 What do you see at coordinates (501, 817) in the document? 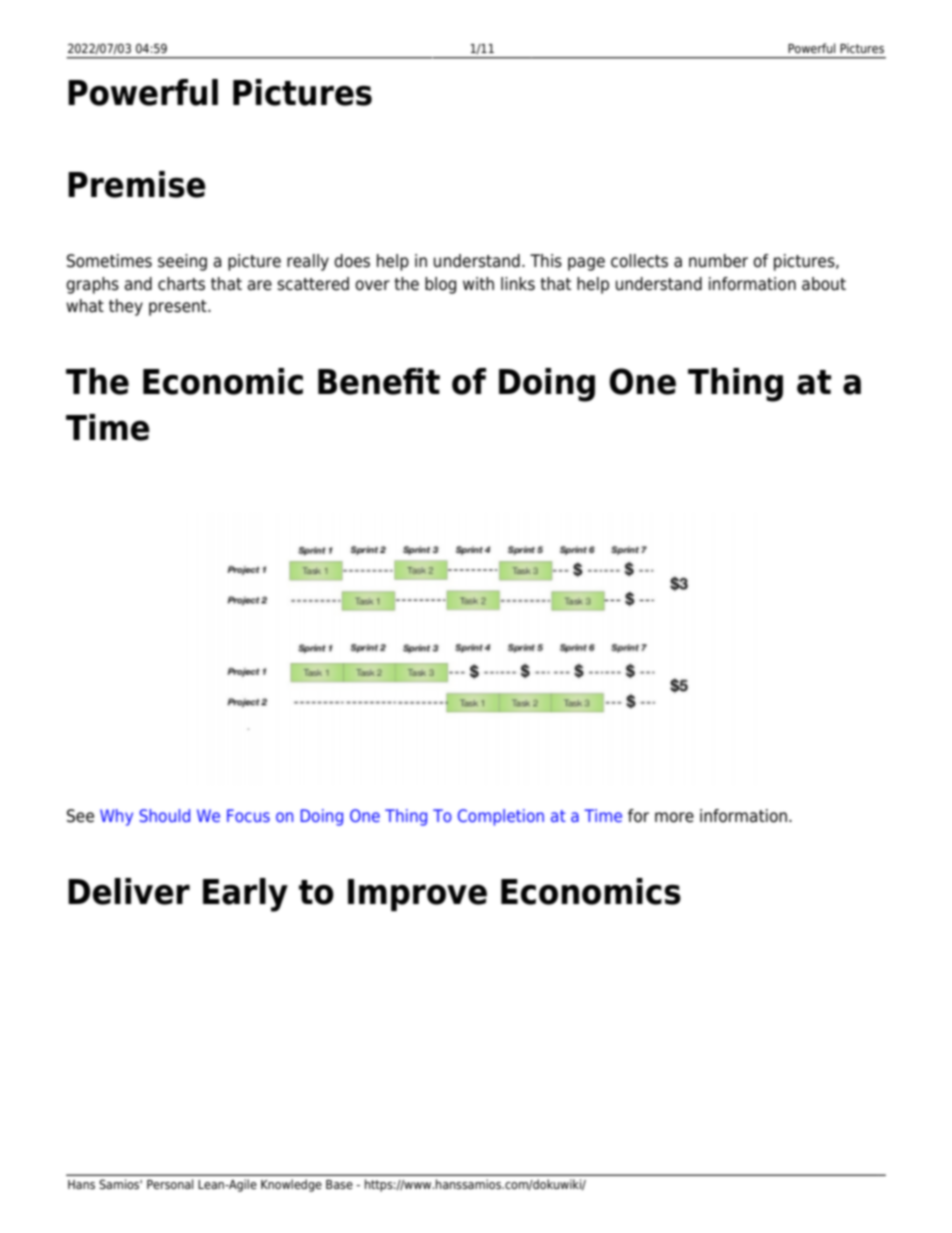
I see `Completion` at bounding box center [501, 817].
